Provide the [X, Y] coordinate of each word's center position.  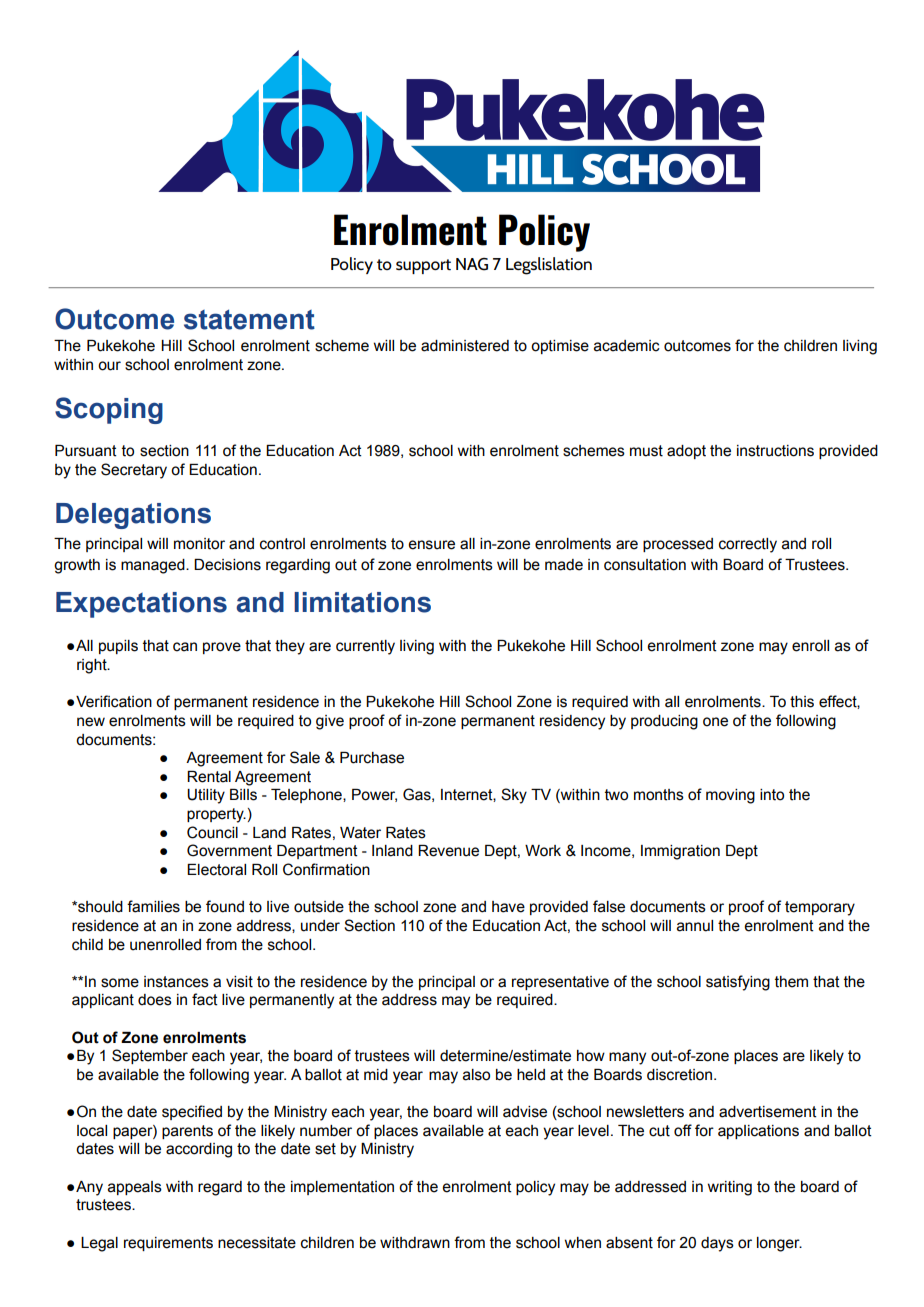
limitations [362, 602]
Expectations [141, 605]
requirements [168, 1244]
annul [695, 926]
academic [627, 346]
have [508, 907]
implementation [342, 1188]
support [423, 266]
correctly [748, 545]
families [153, 906]
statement [249, 319]
